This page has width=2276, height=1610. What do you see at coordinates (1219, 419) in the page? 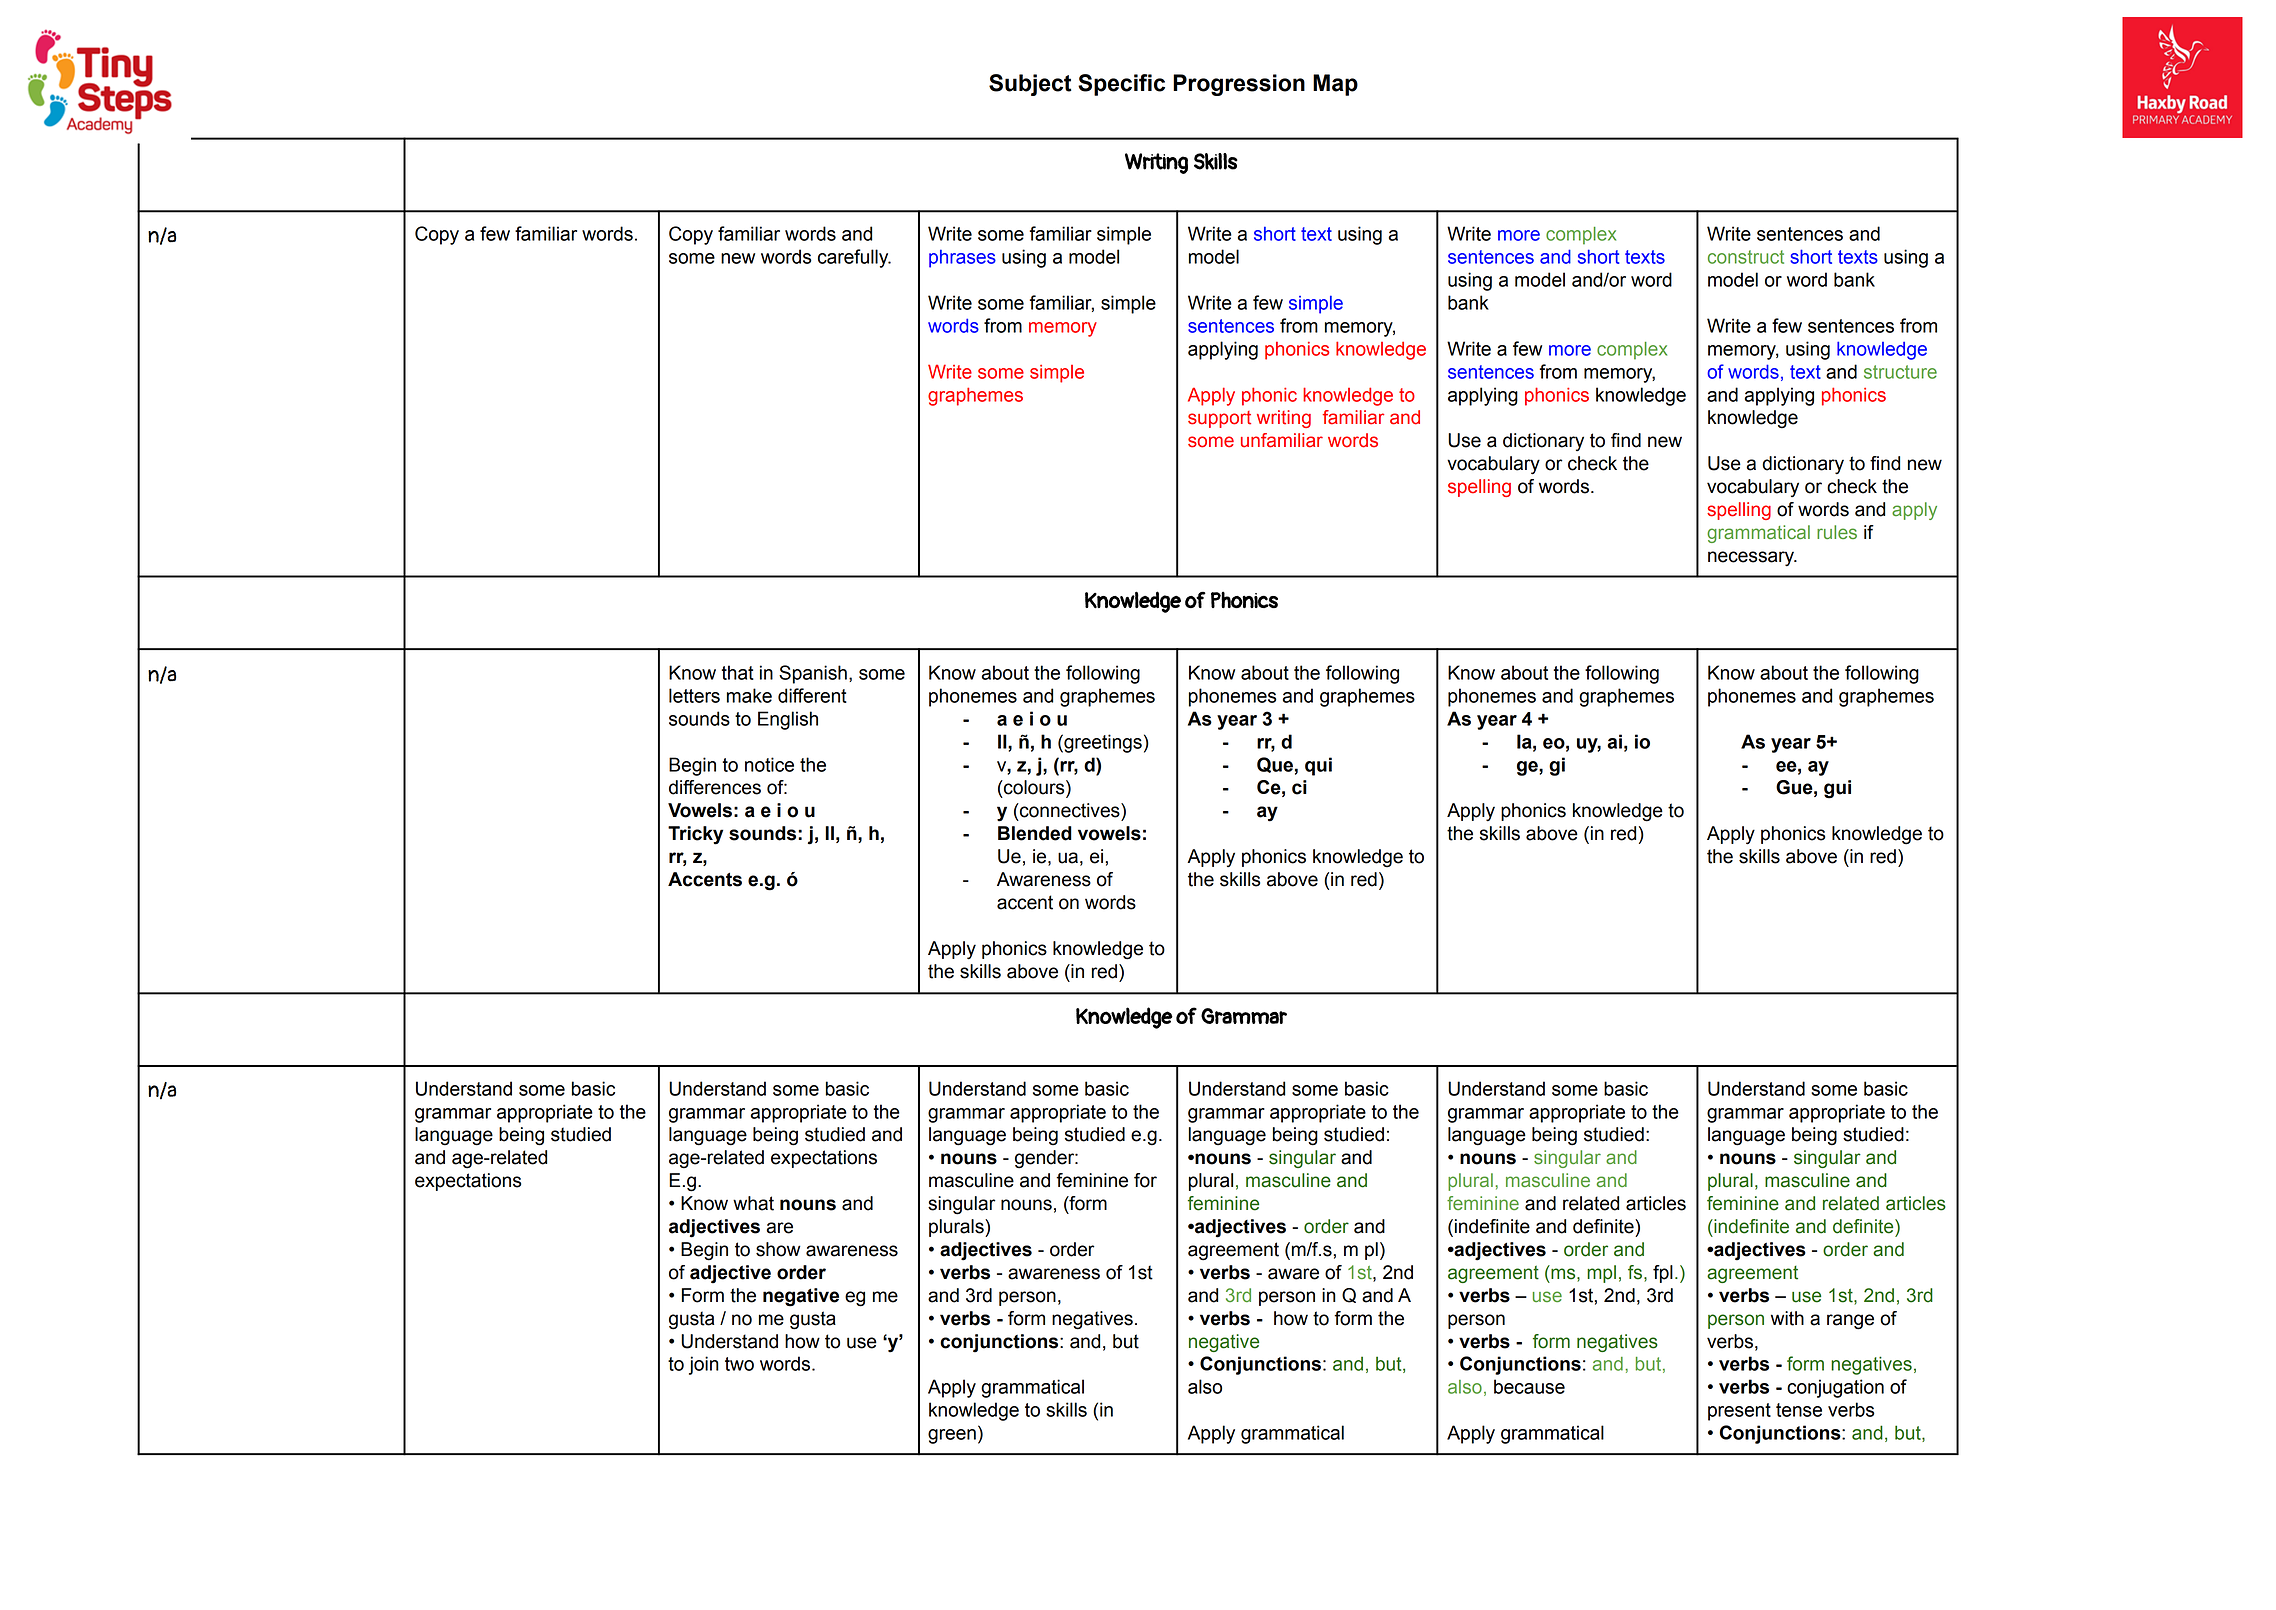
I see `support` at bounding box center [1219, 419].
